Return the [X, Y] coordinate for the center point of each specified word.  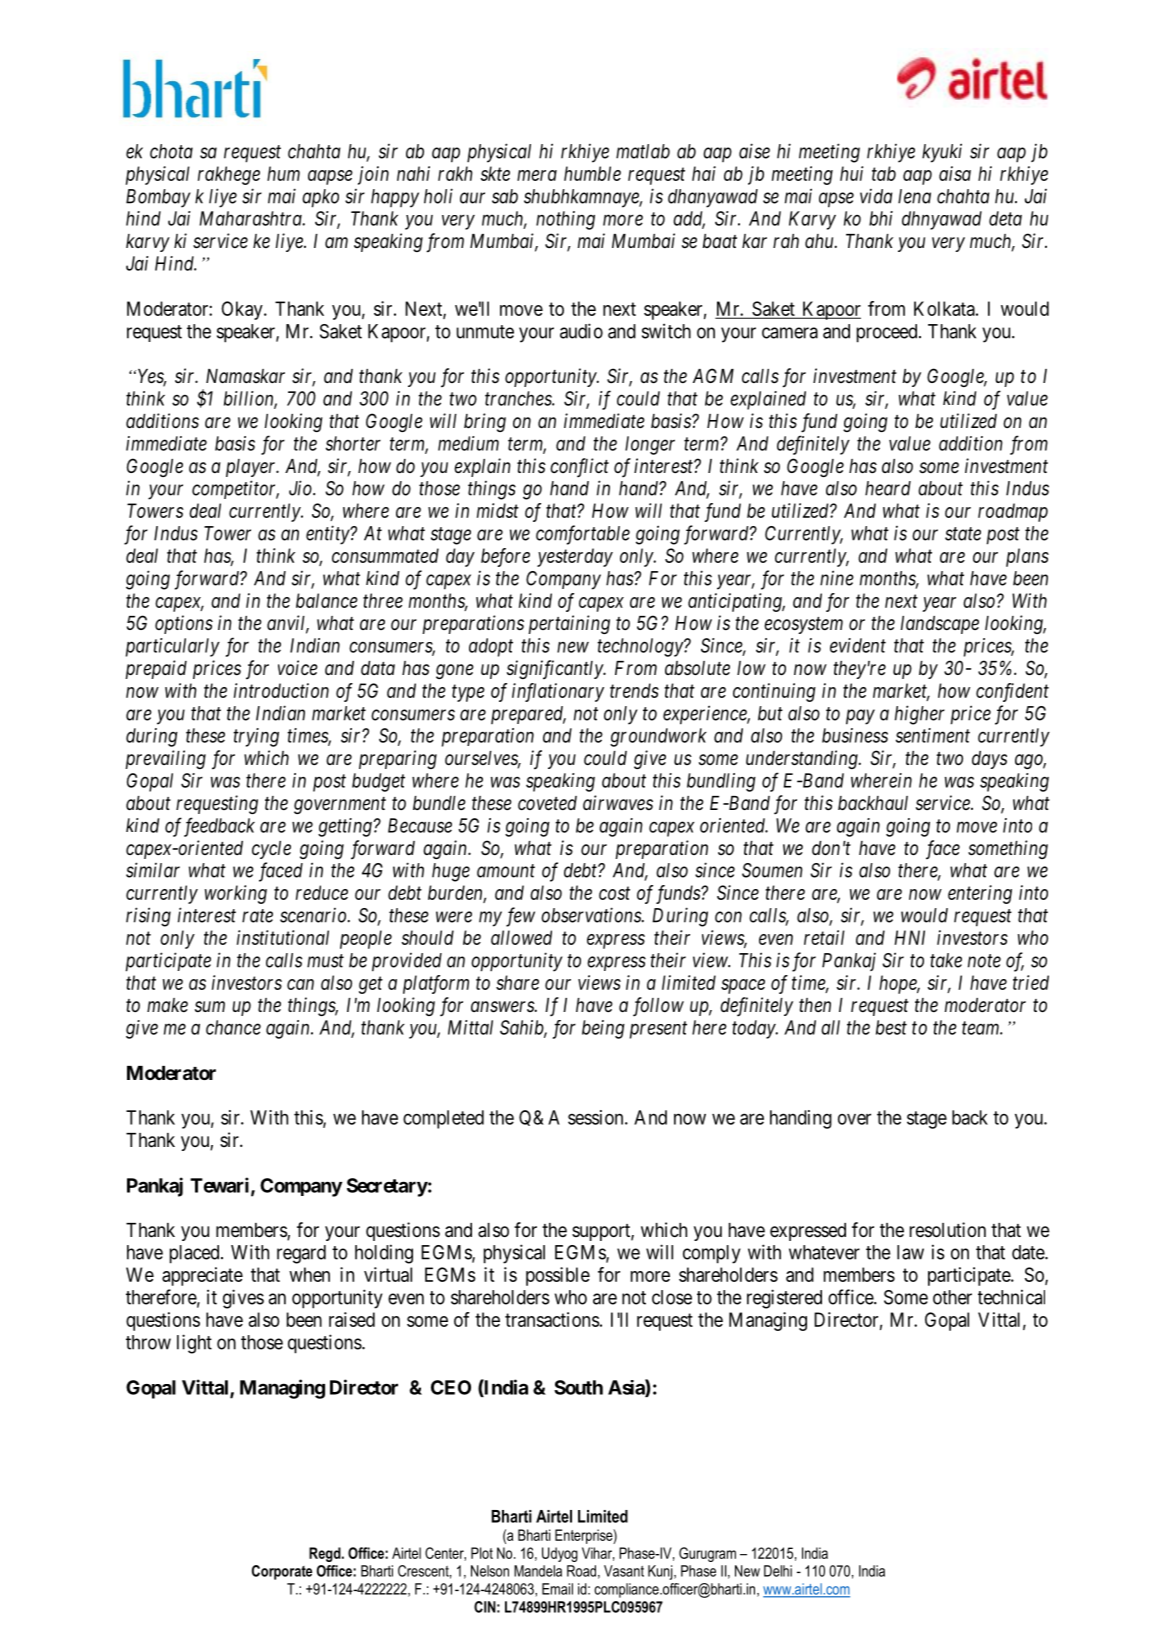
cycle [271, 850]
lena [914, 196]
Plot [482, 1553]
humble [592, 173]
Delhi [778, 1571]
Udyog [560, 1554]
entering [980, 894]
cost [614, 893]
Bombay [158, 198]
